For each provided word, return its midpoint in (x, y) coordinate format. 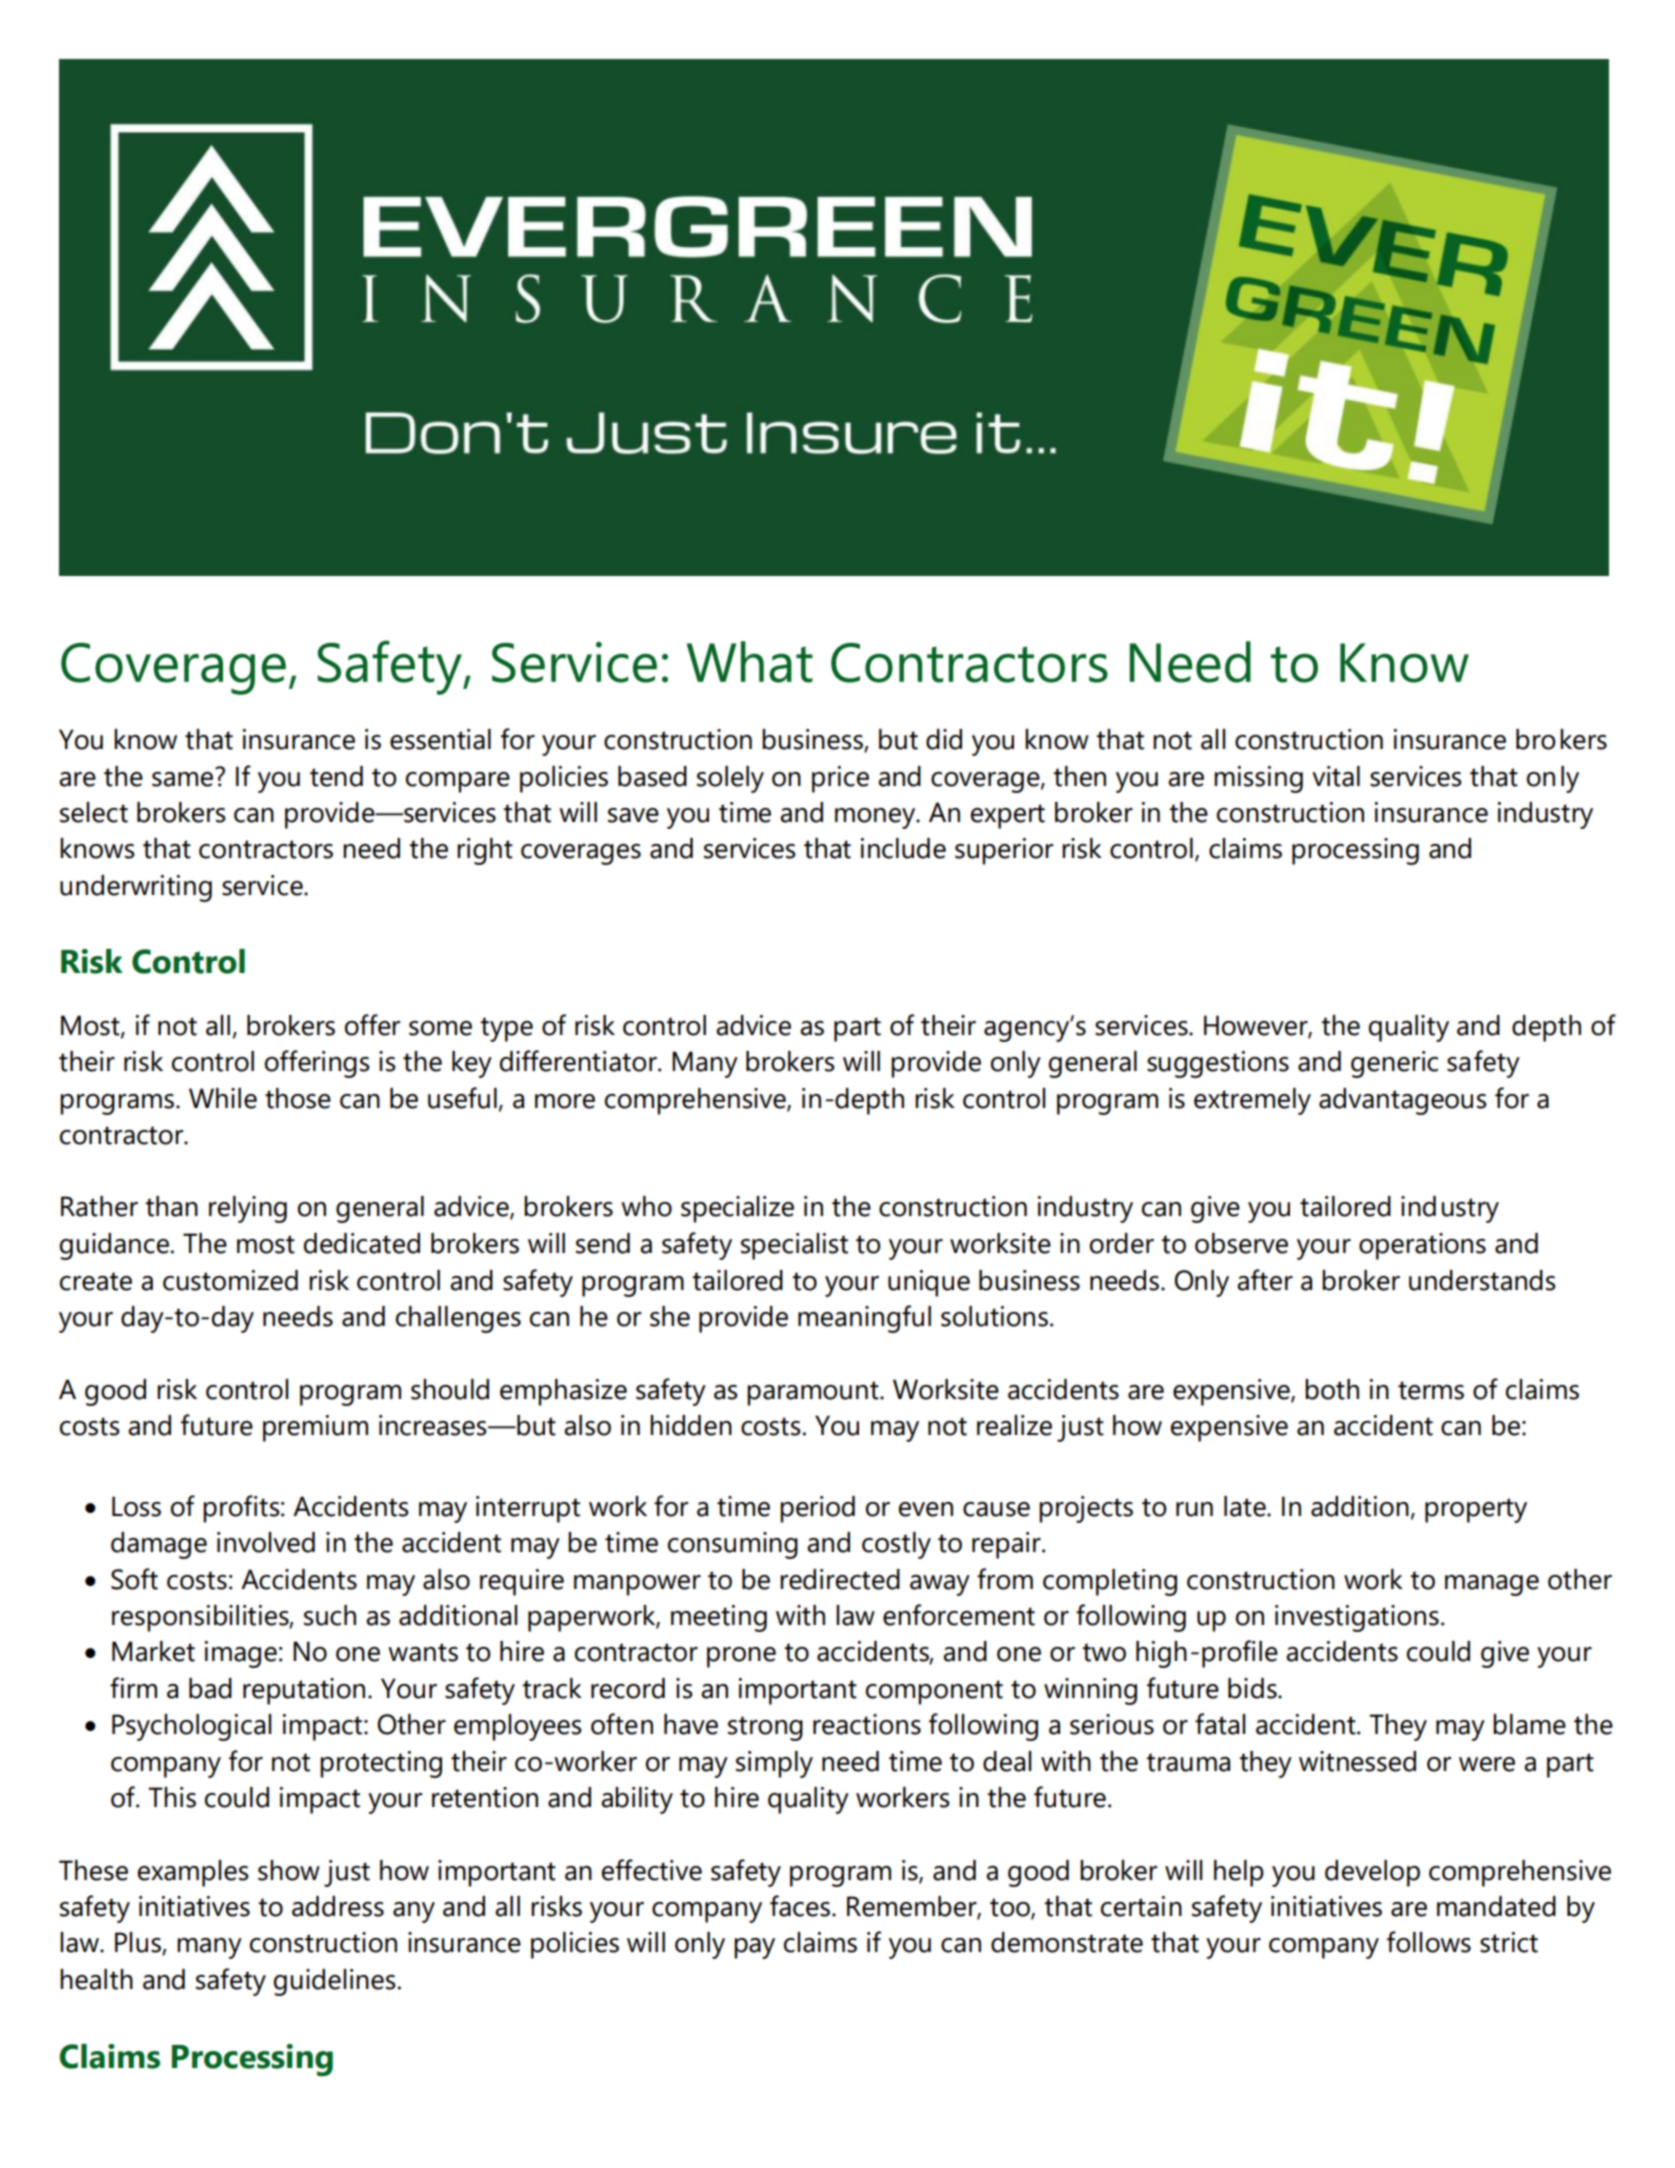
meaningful (864, 1319)
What (750, 662)
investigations (1357, 1618)
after (1265, 1280)
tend (336, 776)
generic (1394, 1064)
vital (1336, 776)
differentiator (579, 1061)
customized (230, 1280)
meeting (719, 1618)
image (241, 1654)
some (440, 1028)
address (338, 1906)
